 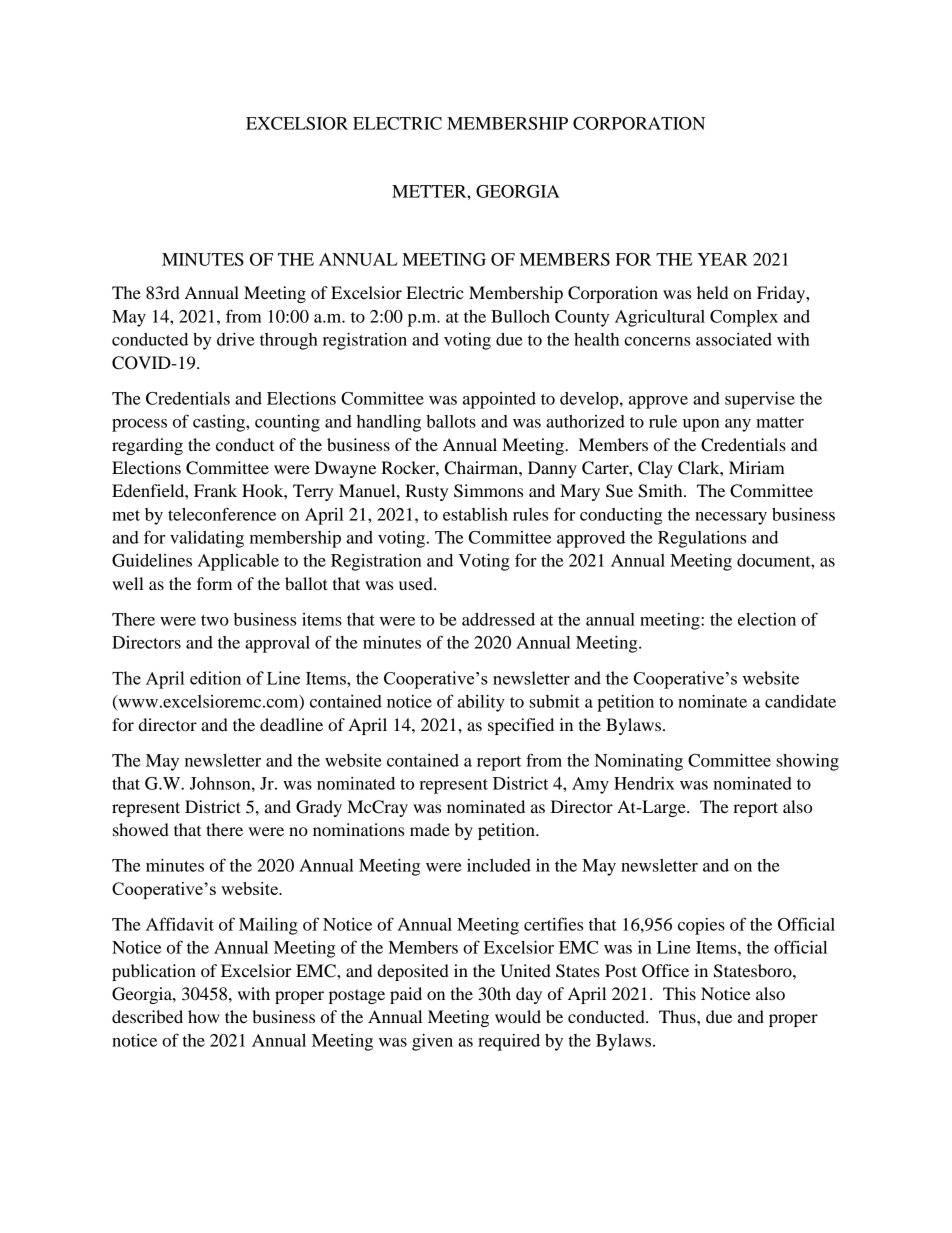 What do you see at coordinates (644, 783) in the document?
I see `Hendrix` at bounding box center [644, 783].
